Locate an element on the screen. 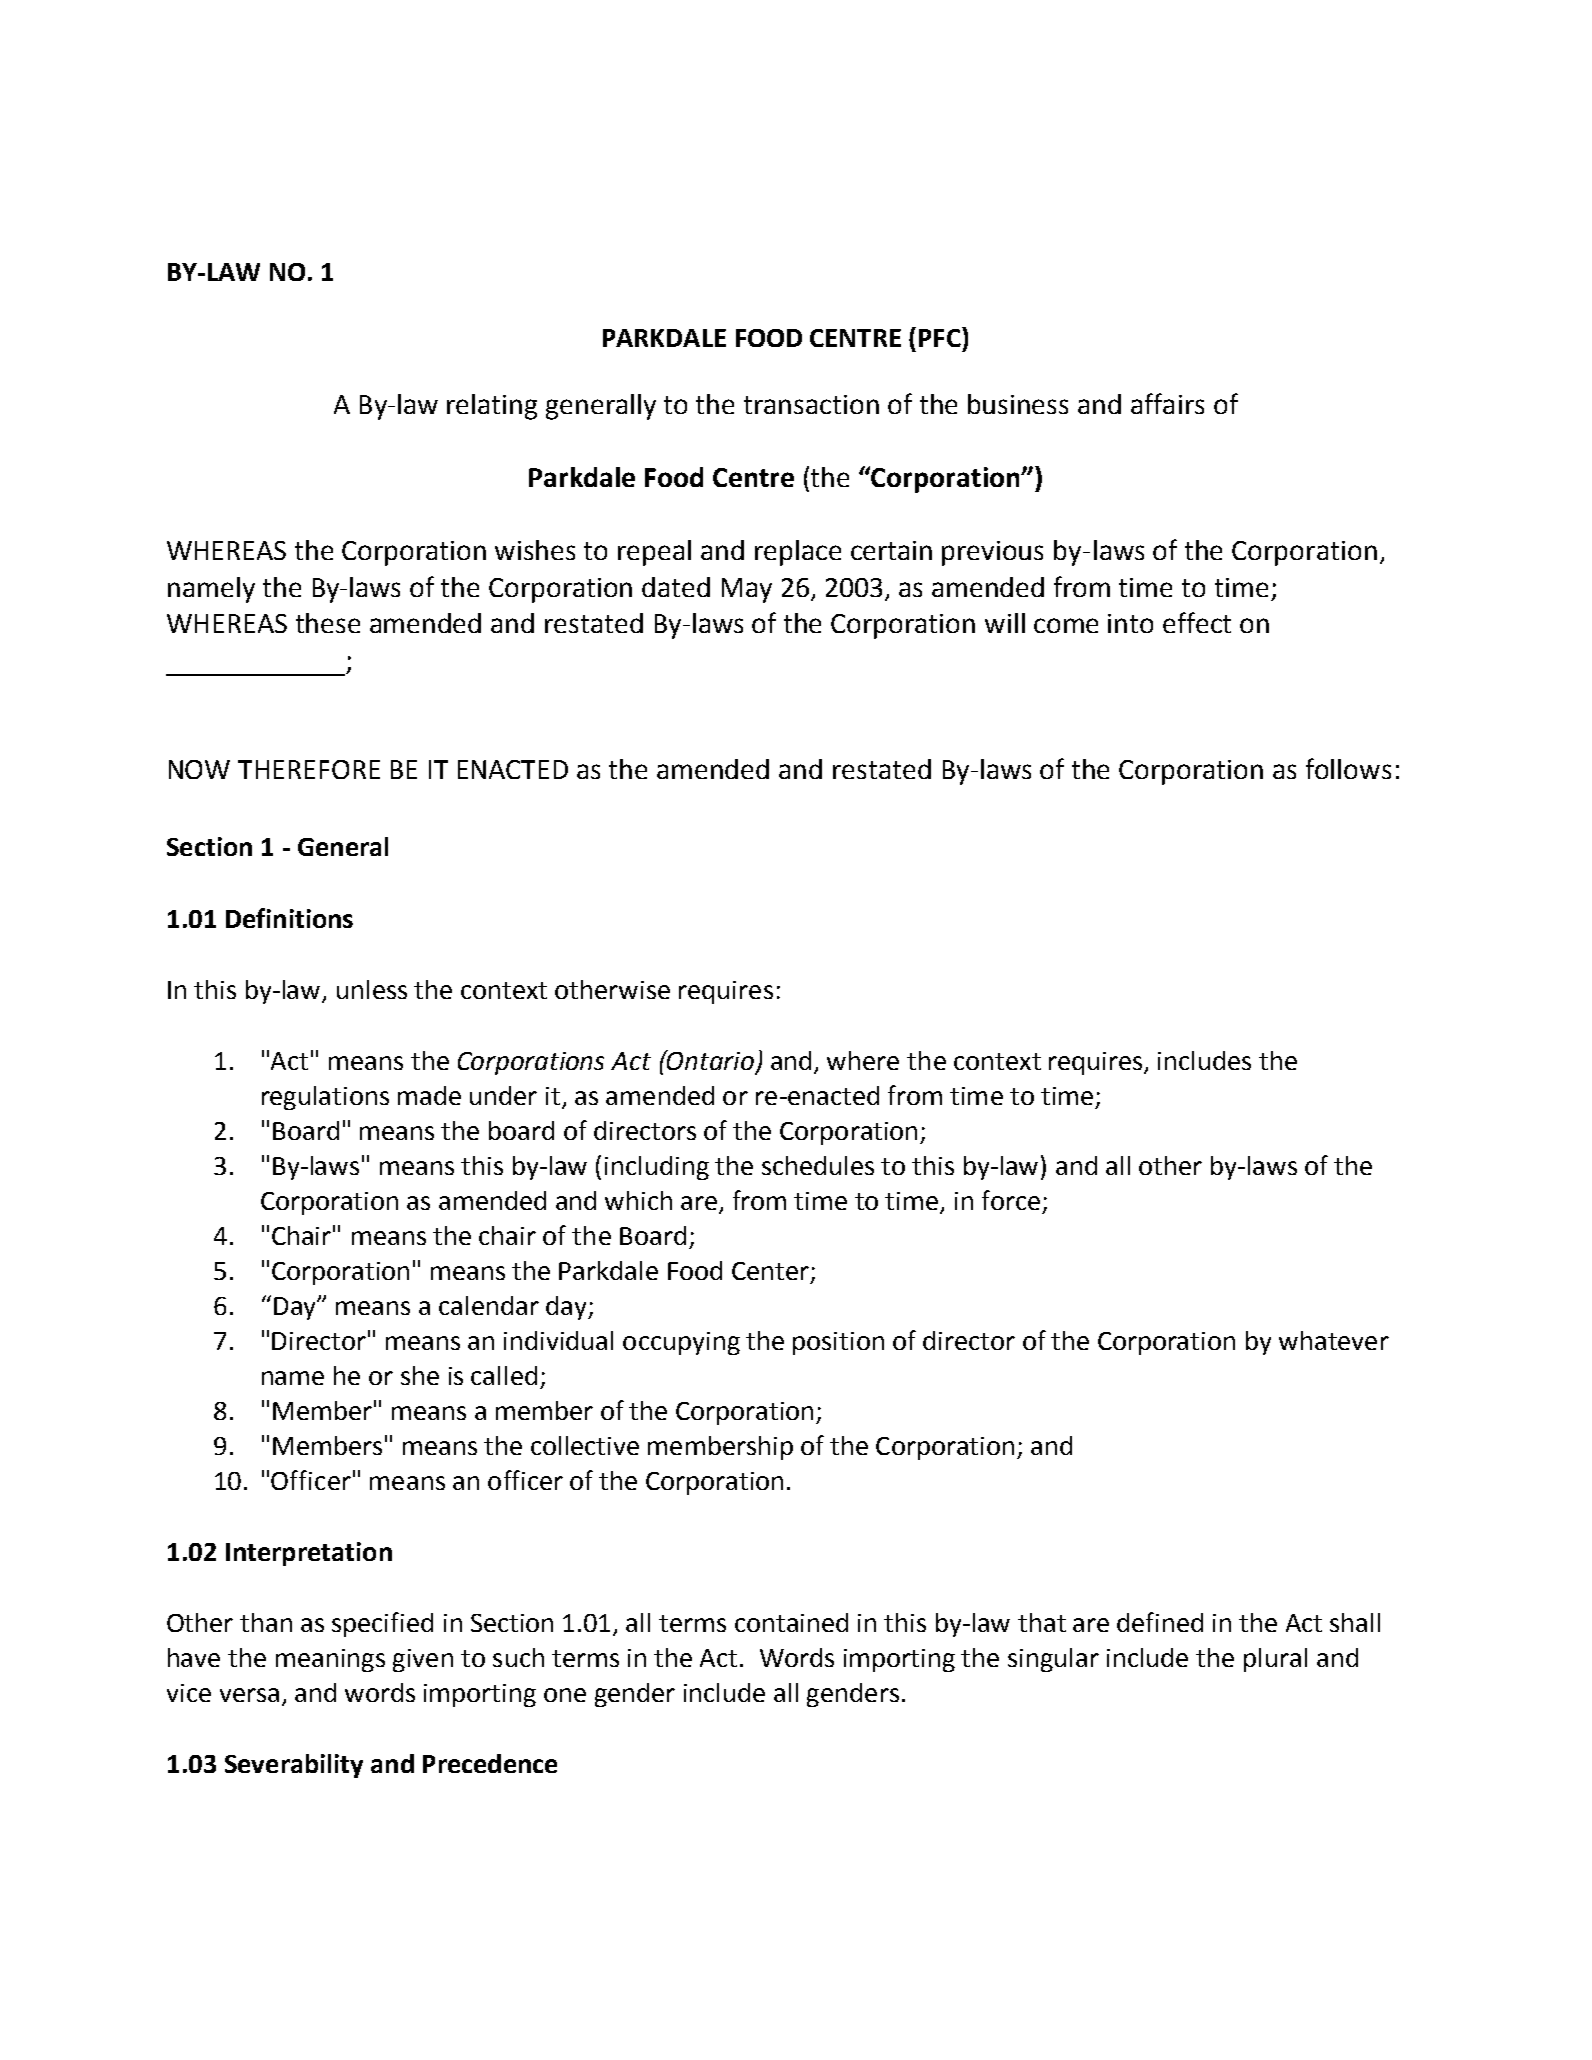 This screenshot has width=1592, height=2060. plural is located at coordinates (1275, 1660).
